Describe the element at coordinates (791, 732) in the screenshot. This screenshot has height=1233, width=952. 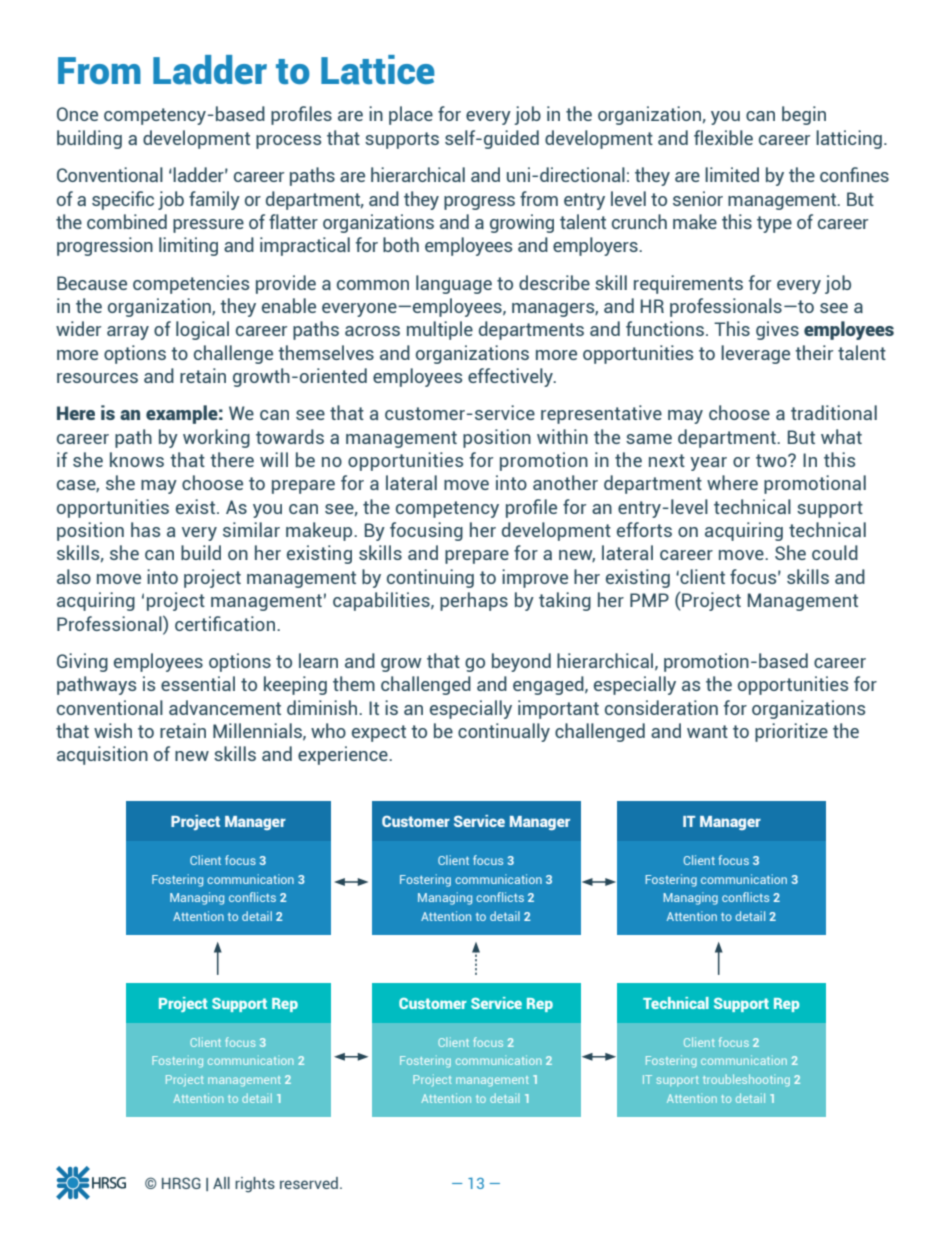
I see `prioritize` at that location.
